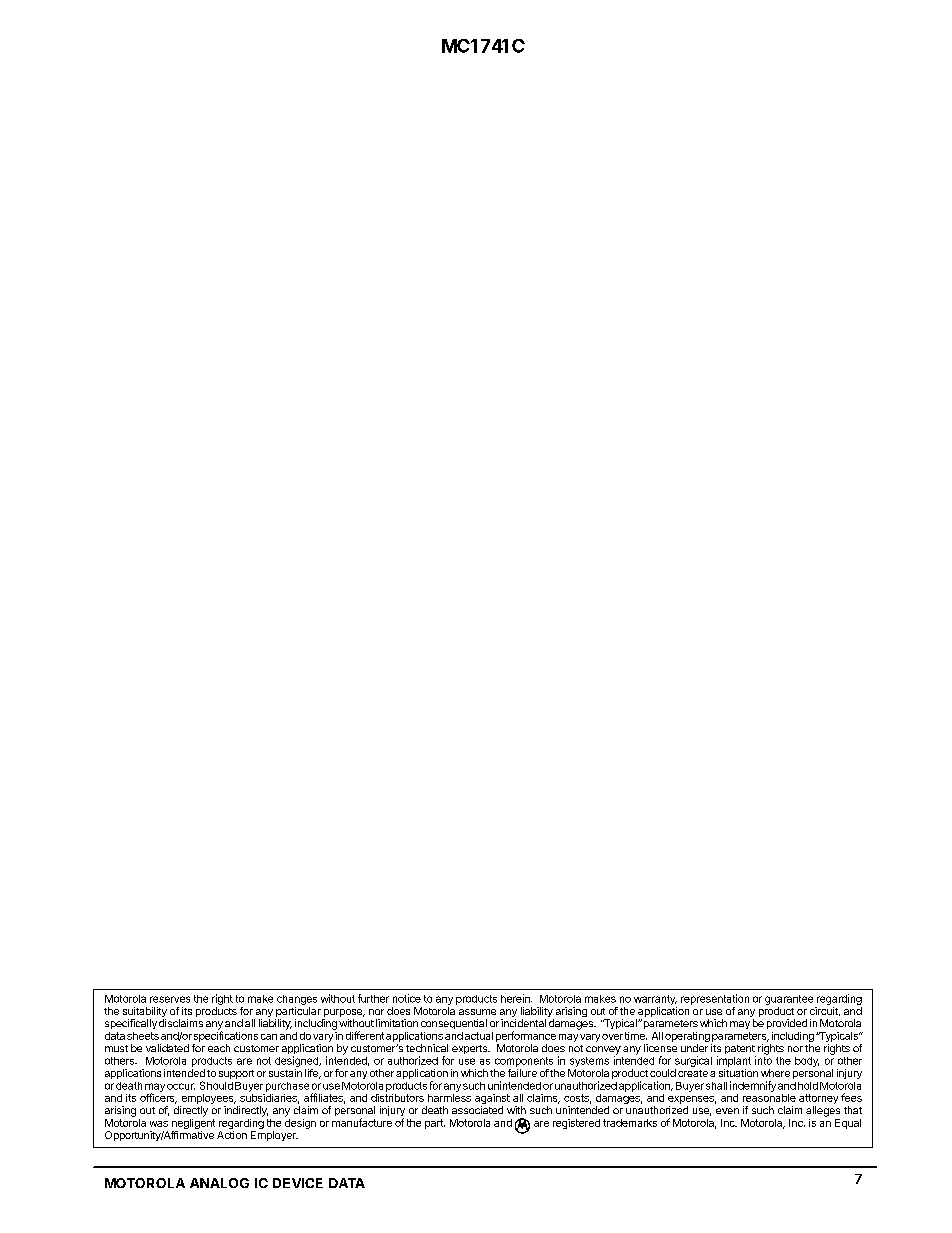 The height and width of the document is (1233, 952). I want to click on guarantee, so click(789, 1000).
